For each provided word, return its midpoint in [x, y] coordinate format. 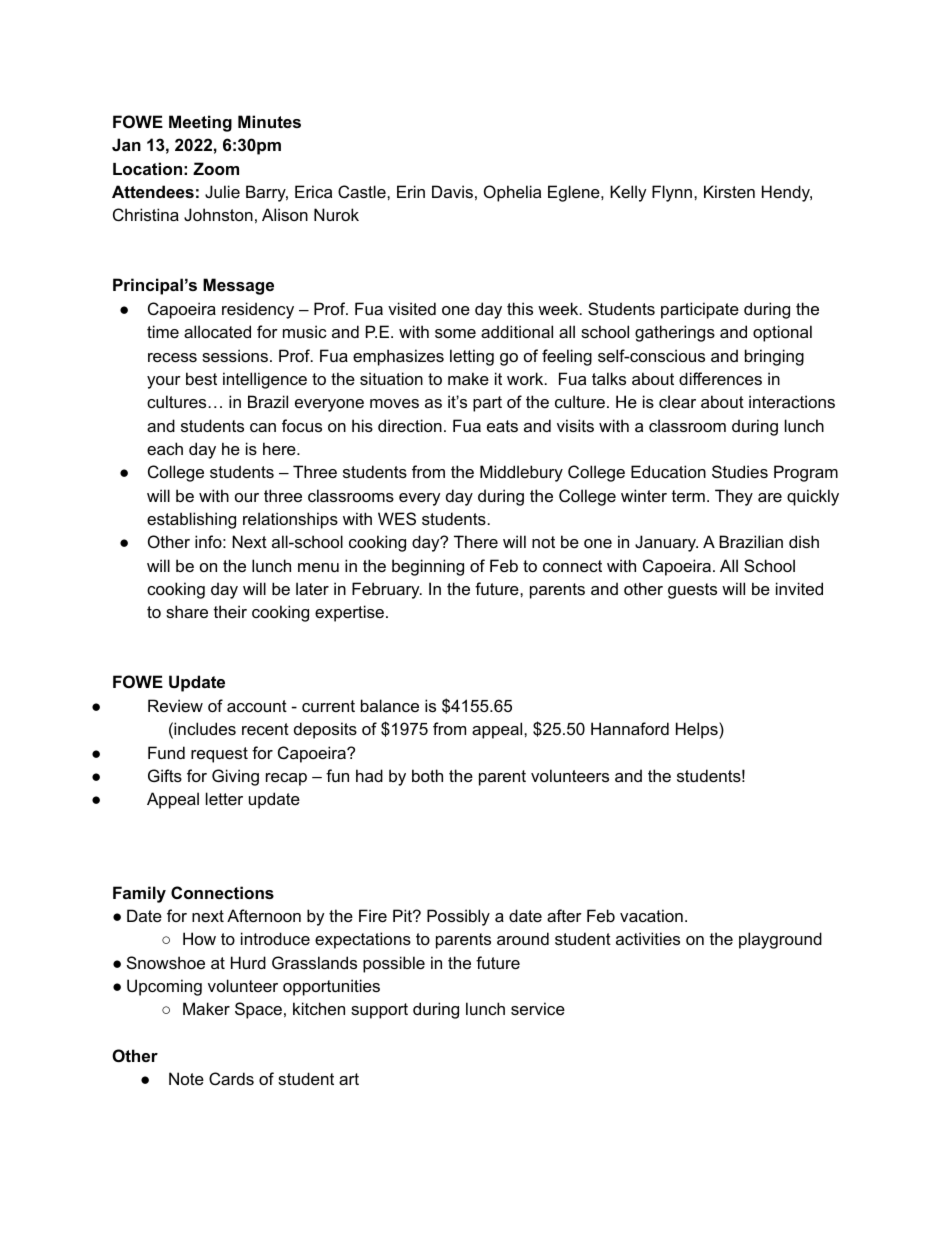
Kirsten [729, 191]
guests [692, 591]
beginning [428, 567]
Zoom [216, 168]
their [230, 611]
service [538, 1008]
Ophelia [512, 193]
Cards [231, 1078]
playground [780, 940]
